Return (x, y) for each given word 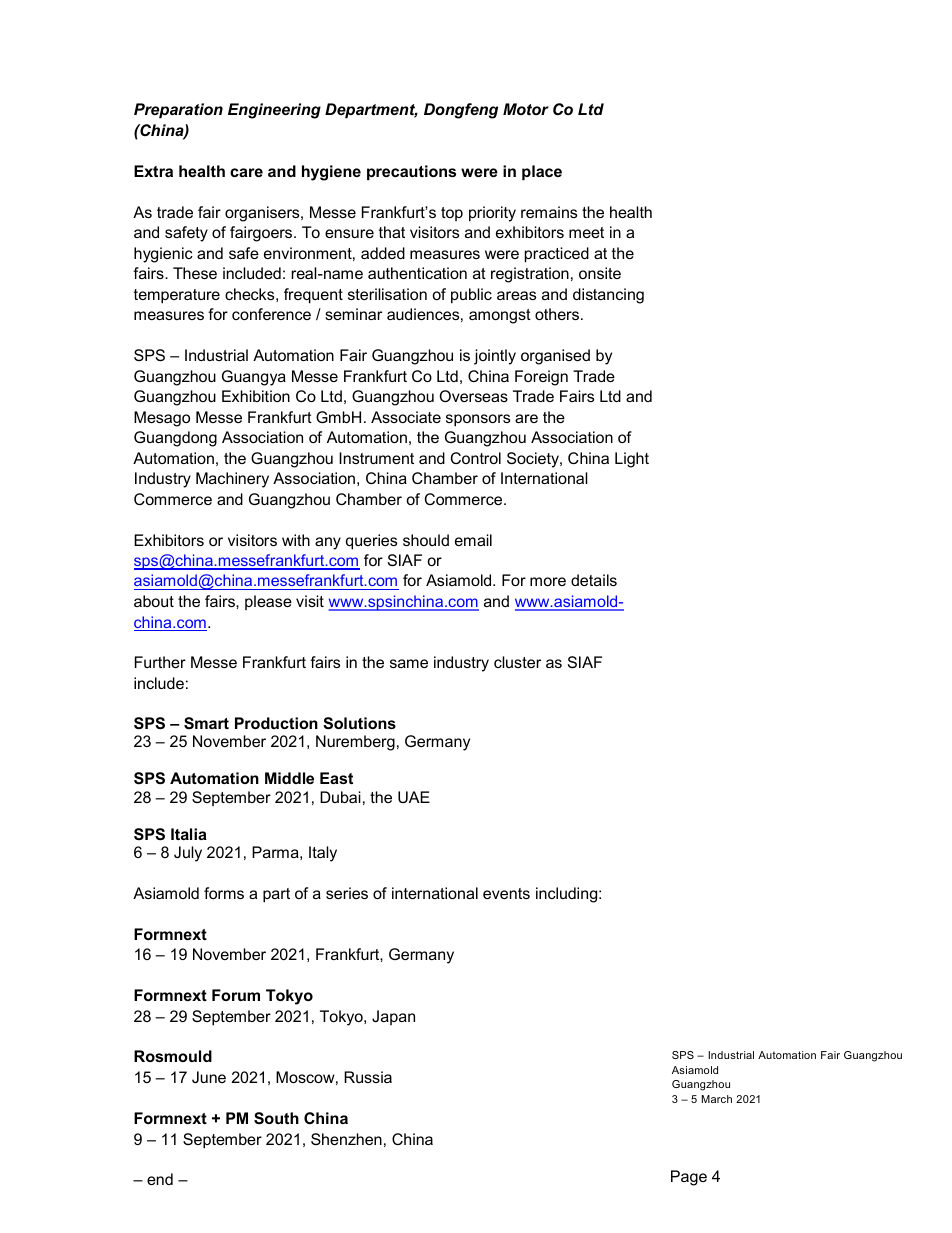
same (409, 663)
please (268, 602)
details (594, 580)
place (542, 172)
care (246, 172)
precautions (411, 172)
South (276, 1118)
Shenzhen (346, 1139)
